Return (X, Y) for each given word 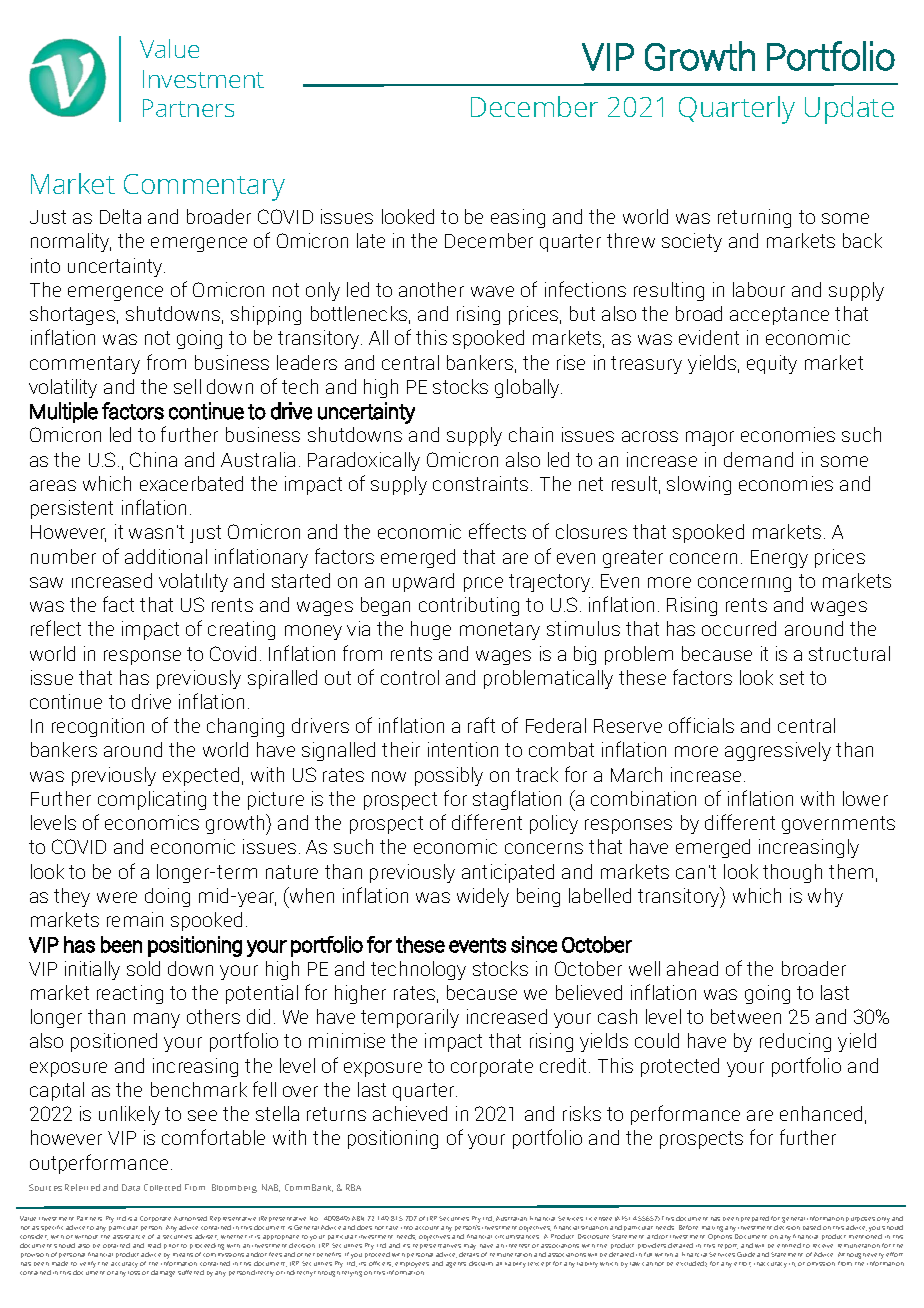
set (792, 678)
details (469, 1254)
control (410, 677)
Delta (120, 216)
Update (849, 110)
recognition (98, 727)
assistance (129, 1237)
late (371, 240)
